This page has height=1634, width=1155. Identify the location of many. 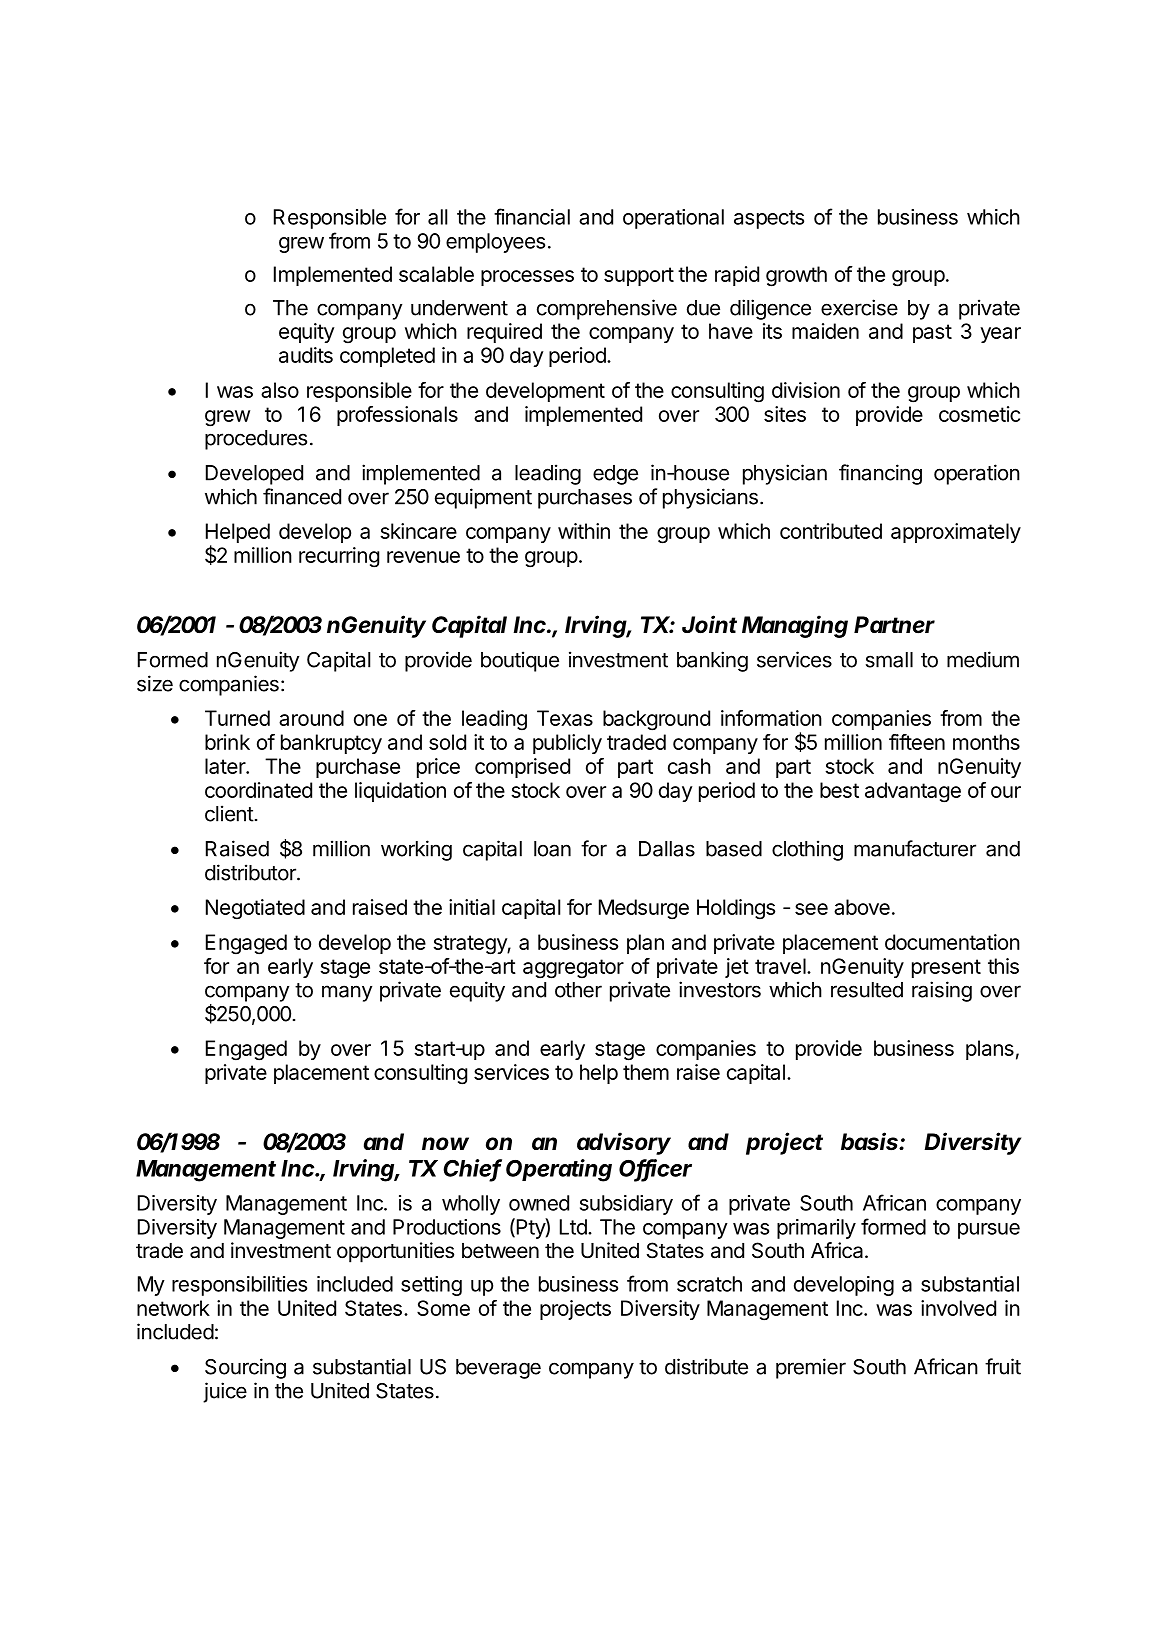
(347, 993).
